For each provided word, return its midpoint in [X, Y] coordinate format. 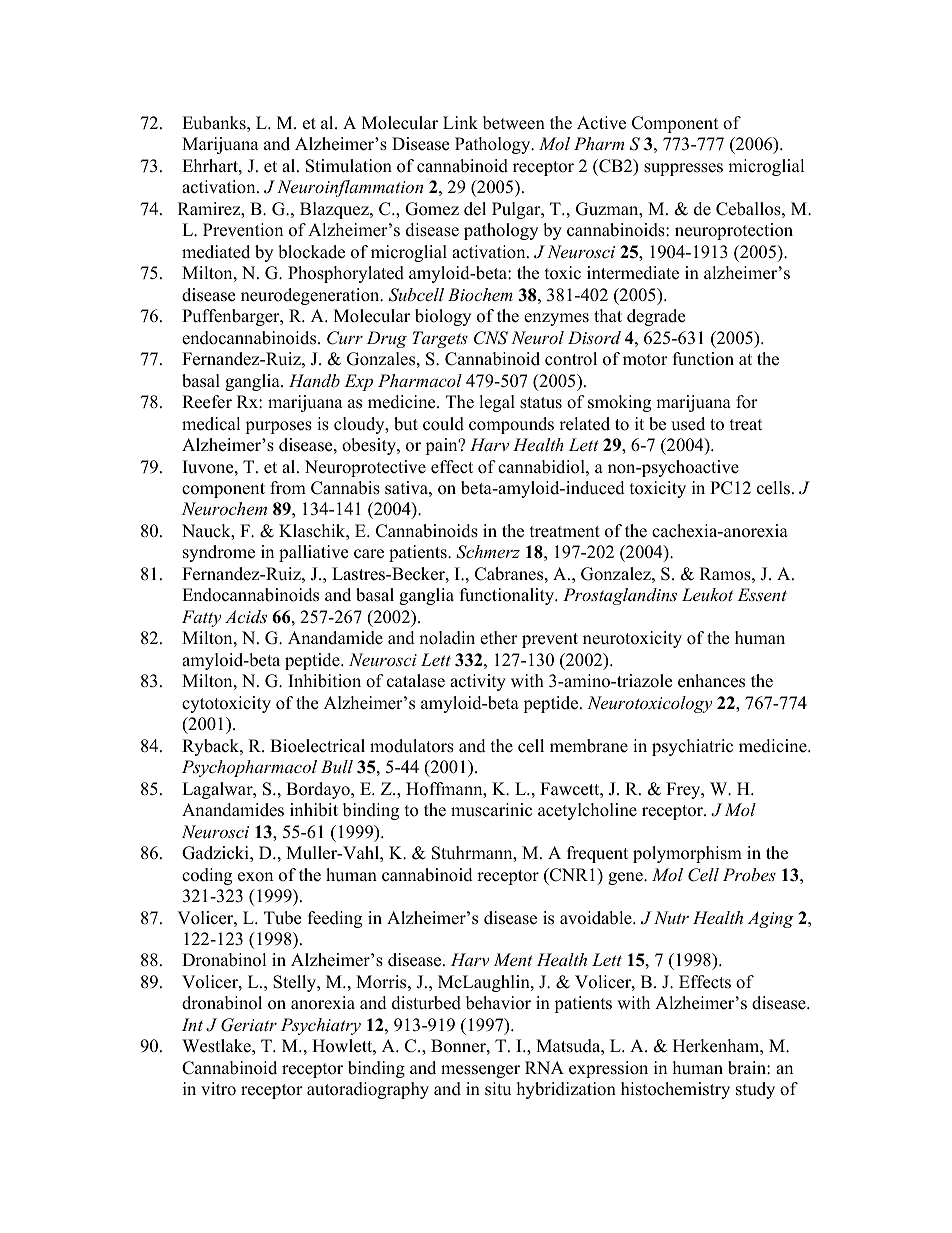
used [688, 424]
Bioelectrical [317, 746]
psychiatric [692, 747]
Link [460, 122]
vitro [218, 1089]
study [755, 1090]
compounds [511, 425]
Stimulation [349, 166]
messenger [480, 1071]
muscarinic [491, 810]
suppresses [683, 169]
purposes [278, 427]
